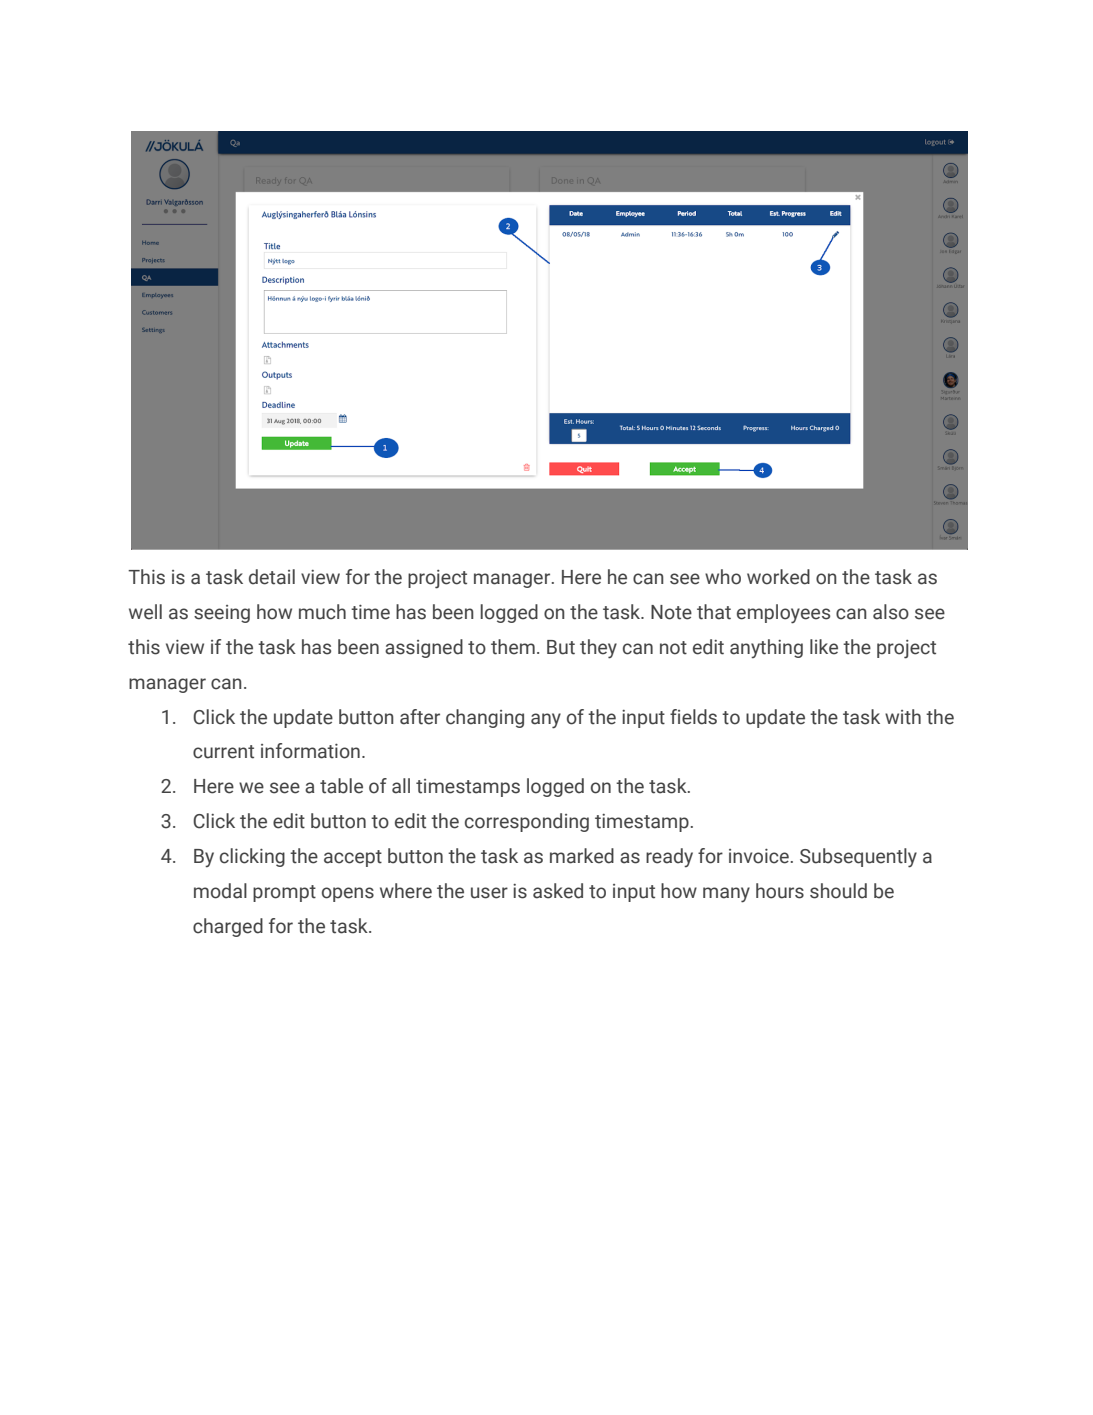 Image resolution: width=1093 pixels, height=1415 pixels. Describe the element at coordinates (489, 893) in the screenshot. I see `user` at that location.
